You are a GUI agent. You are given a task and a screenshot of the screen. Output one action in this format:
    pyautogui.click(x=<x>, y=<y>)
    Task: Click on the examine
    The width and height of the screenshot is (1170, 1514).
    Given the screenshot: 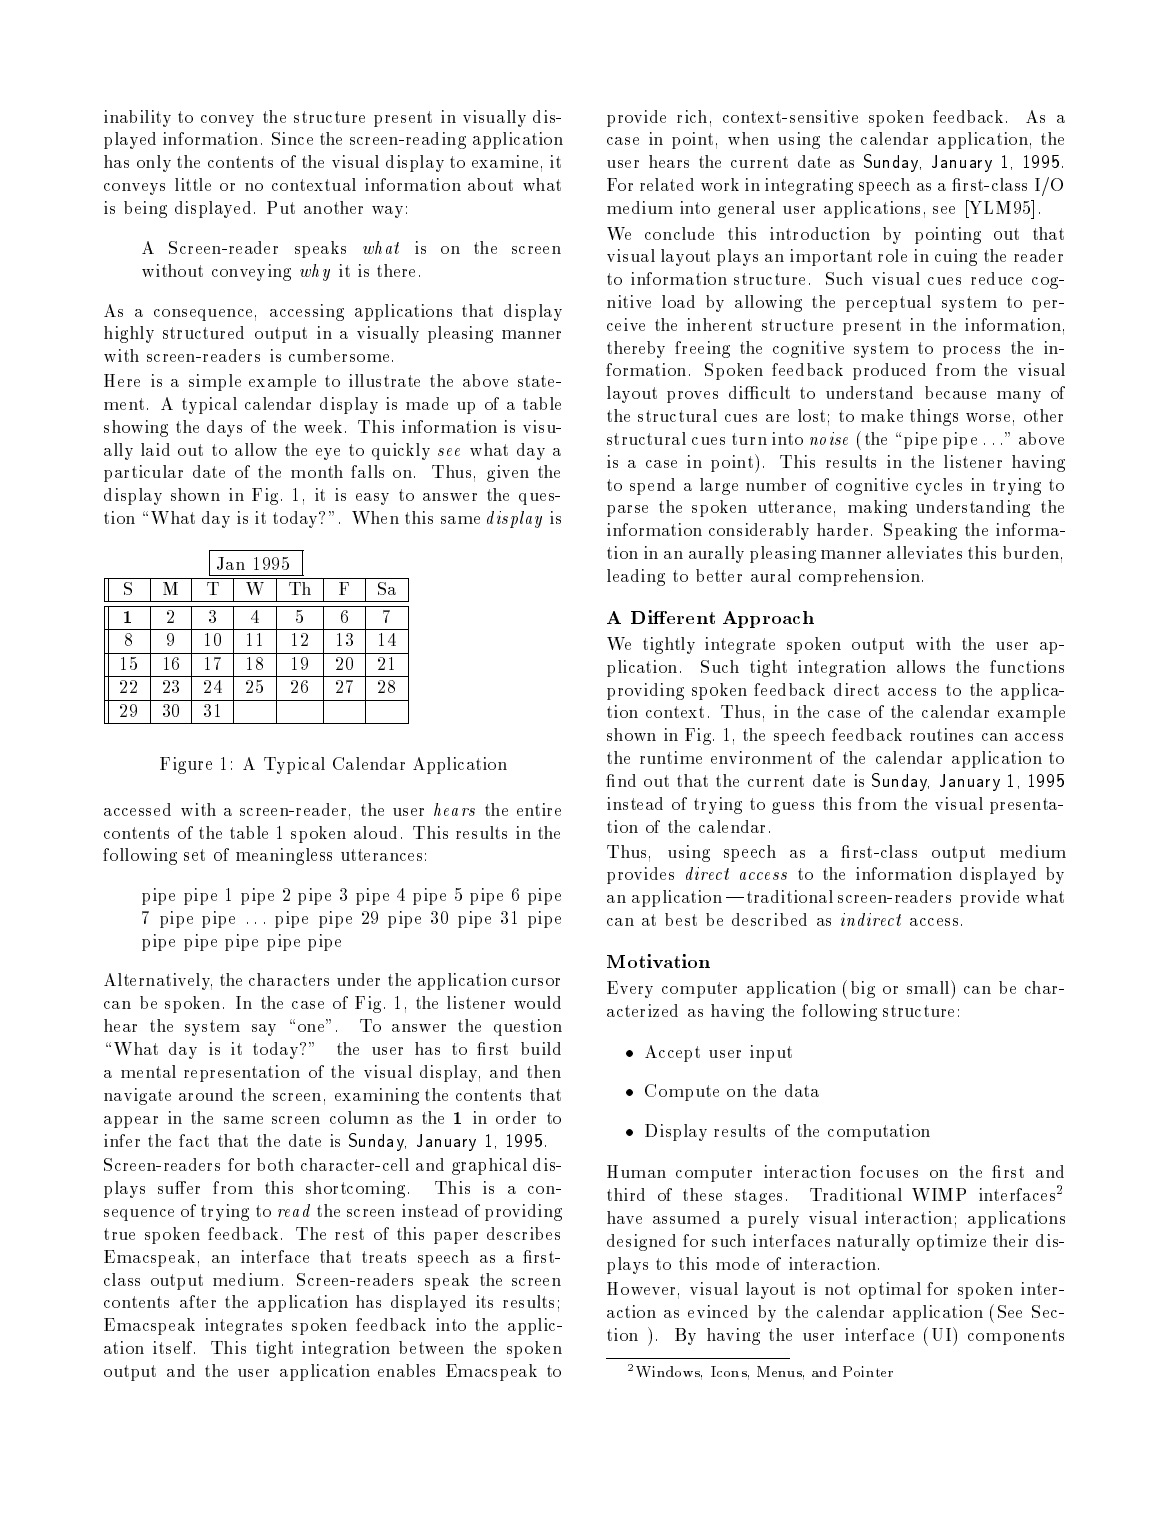 What is the action you would take?
    pyautogui.click(x=505, y=161)
